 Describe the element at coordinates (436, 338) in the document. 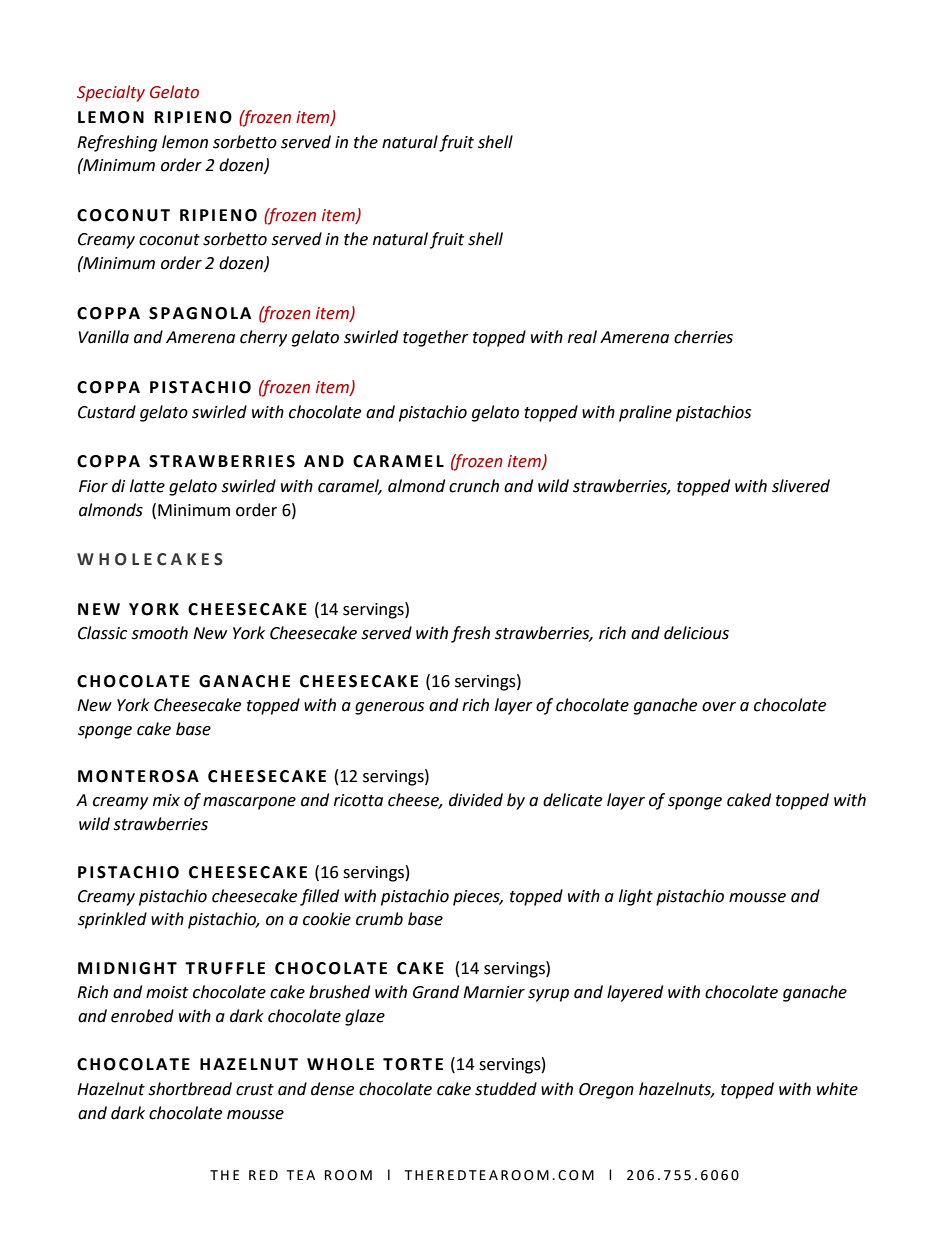

I see `together` at that location.
